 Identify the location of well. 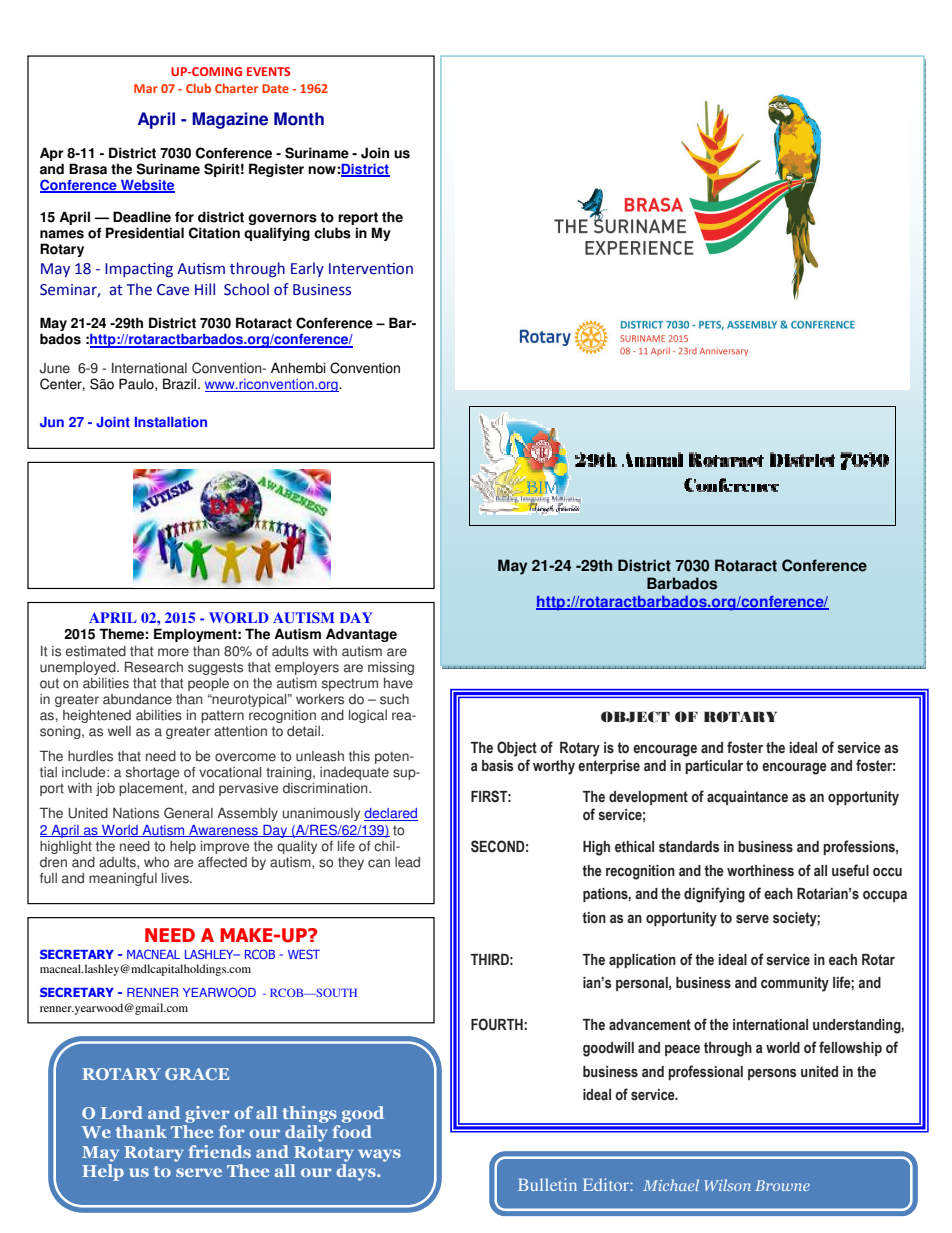
(119, 731).
